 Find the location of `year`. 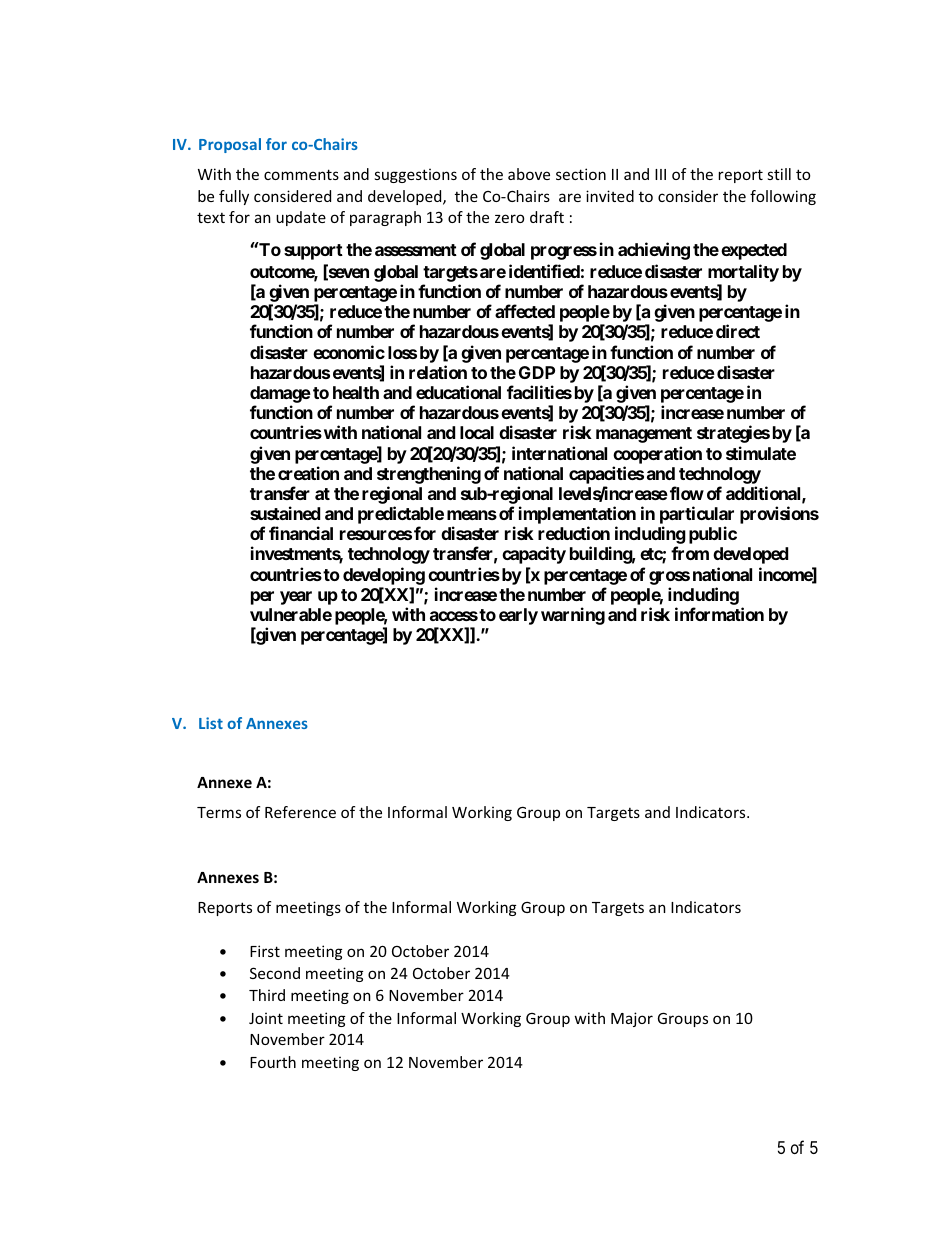

year is located at coordinates (296, 598).
